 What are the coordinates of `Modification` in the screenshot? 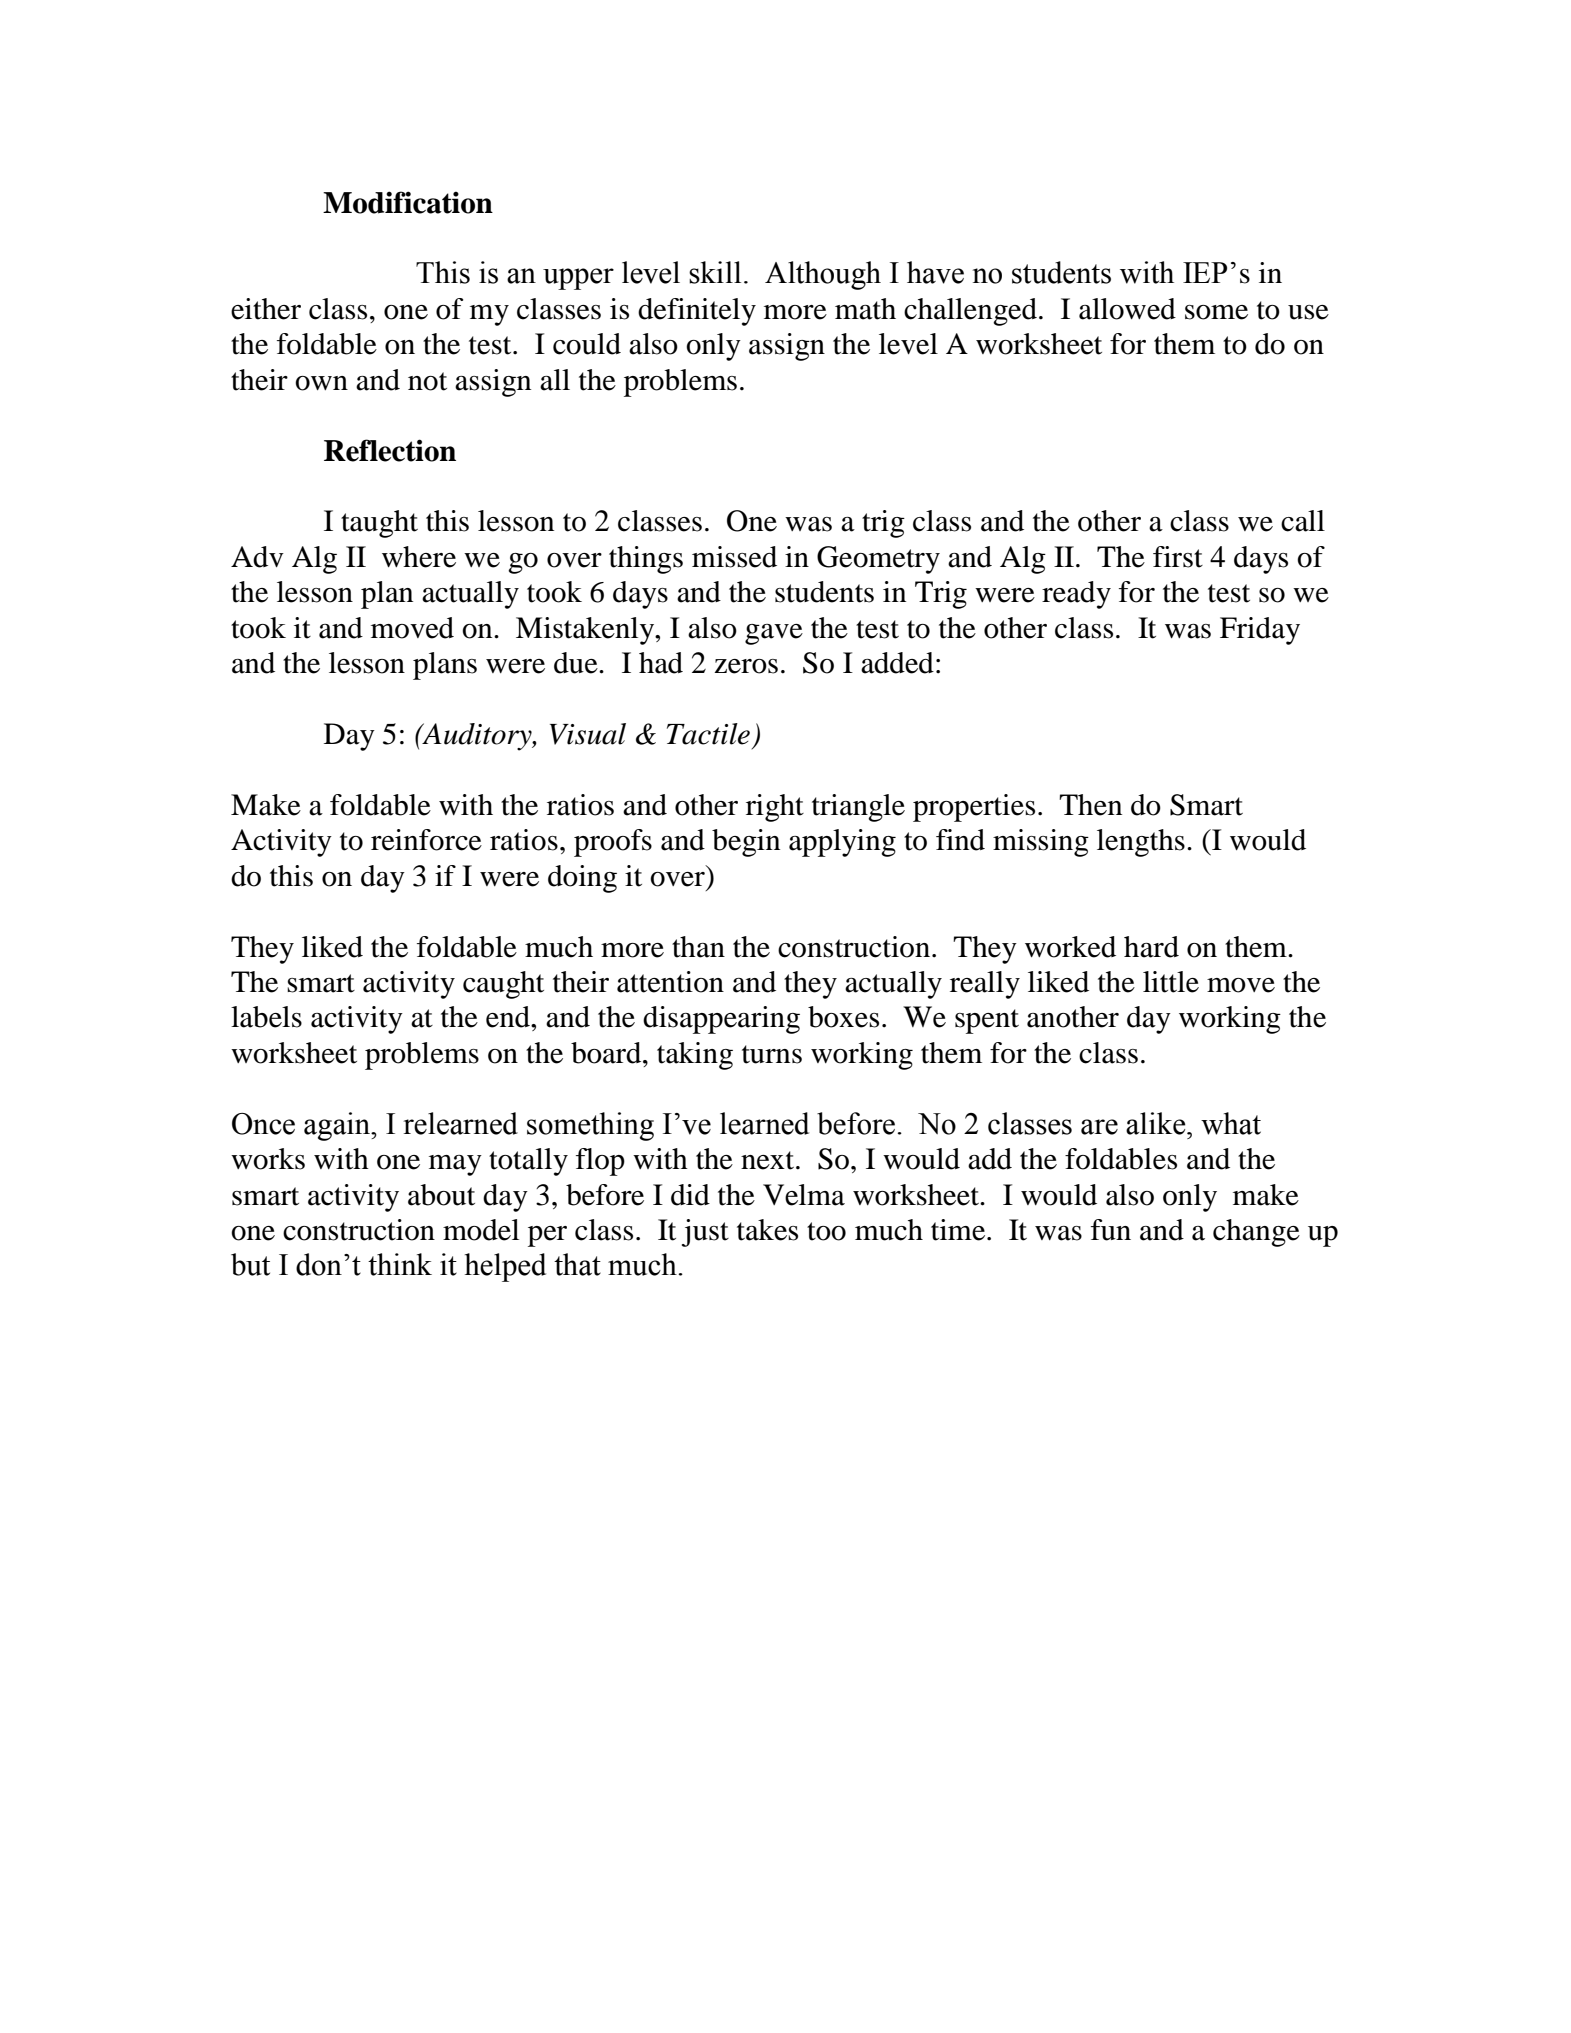 It's located at (408, 202).
